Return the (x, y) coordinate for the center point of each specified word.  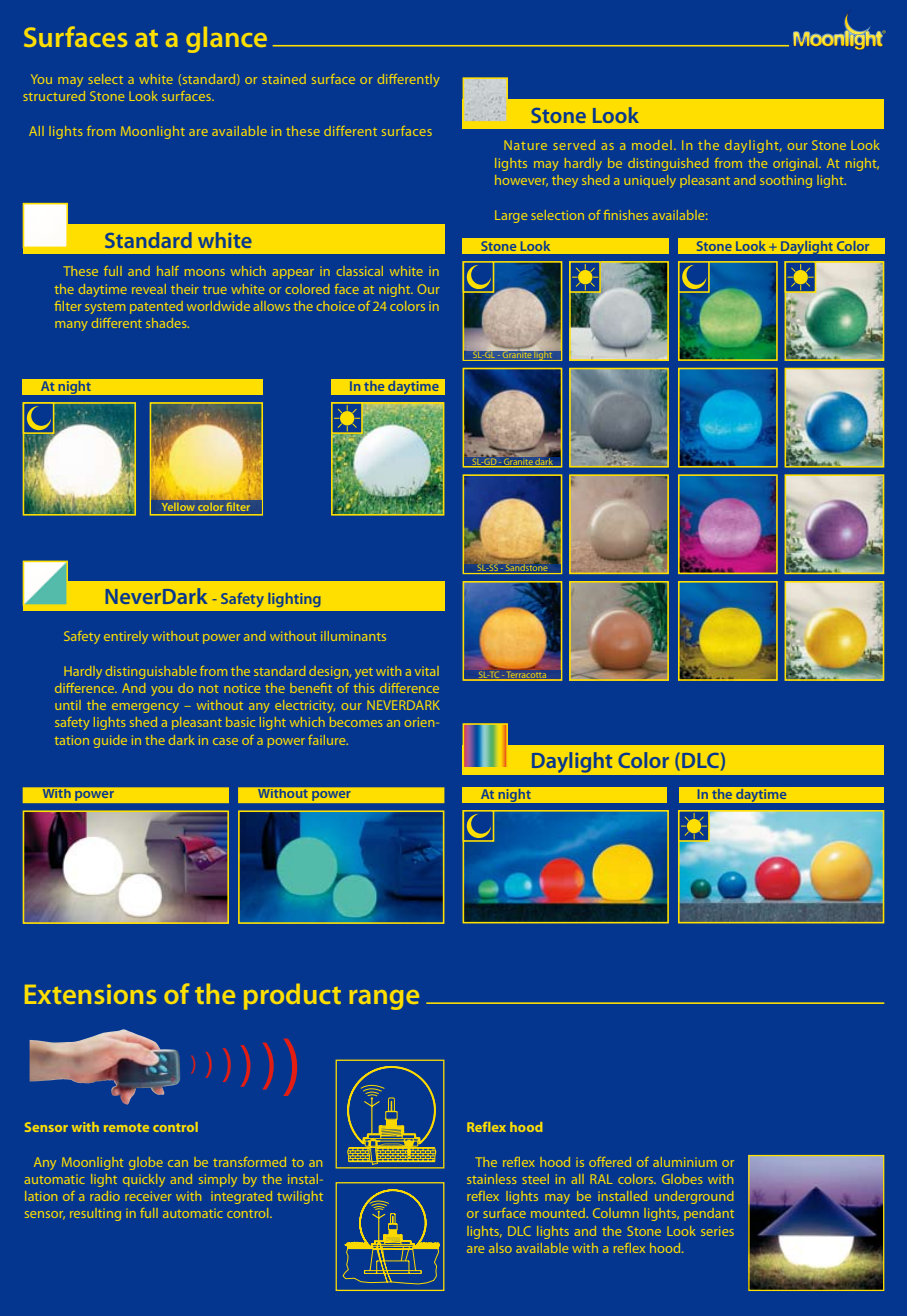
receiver (148, 1196)
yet (364, 673)
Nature (525, 145)
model (652, 145)
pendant (709, 1214)
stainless (491, 1179)
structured (54, 96)
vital (427, 671)
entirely (126, 637)
